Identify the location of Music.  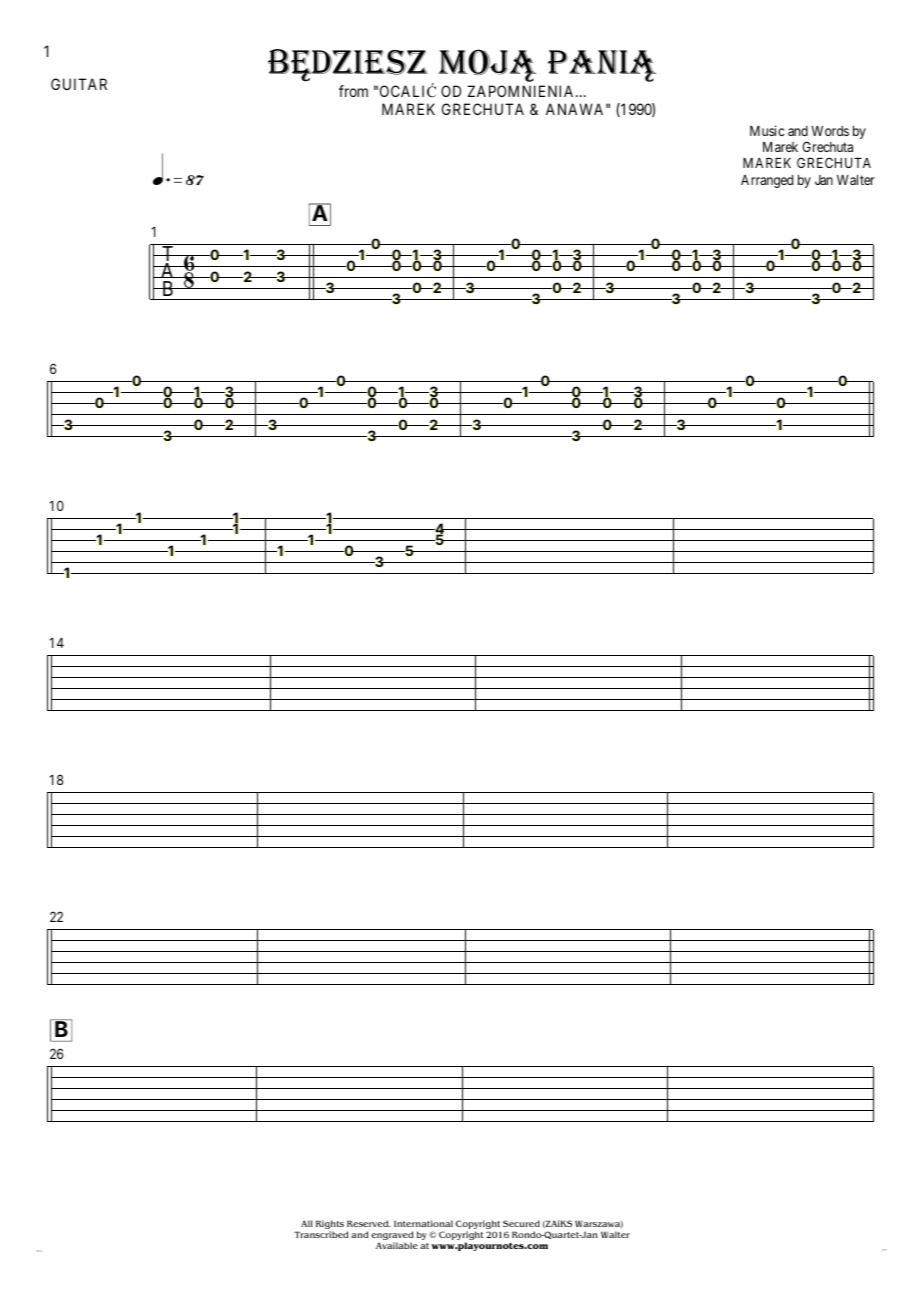
(767, 130).
